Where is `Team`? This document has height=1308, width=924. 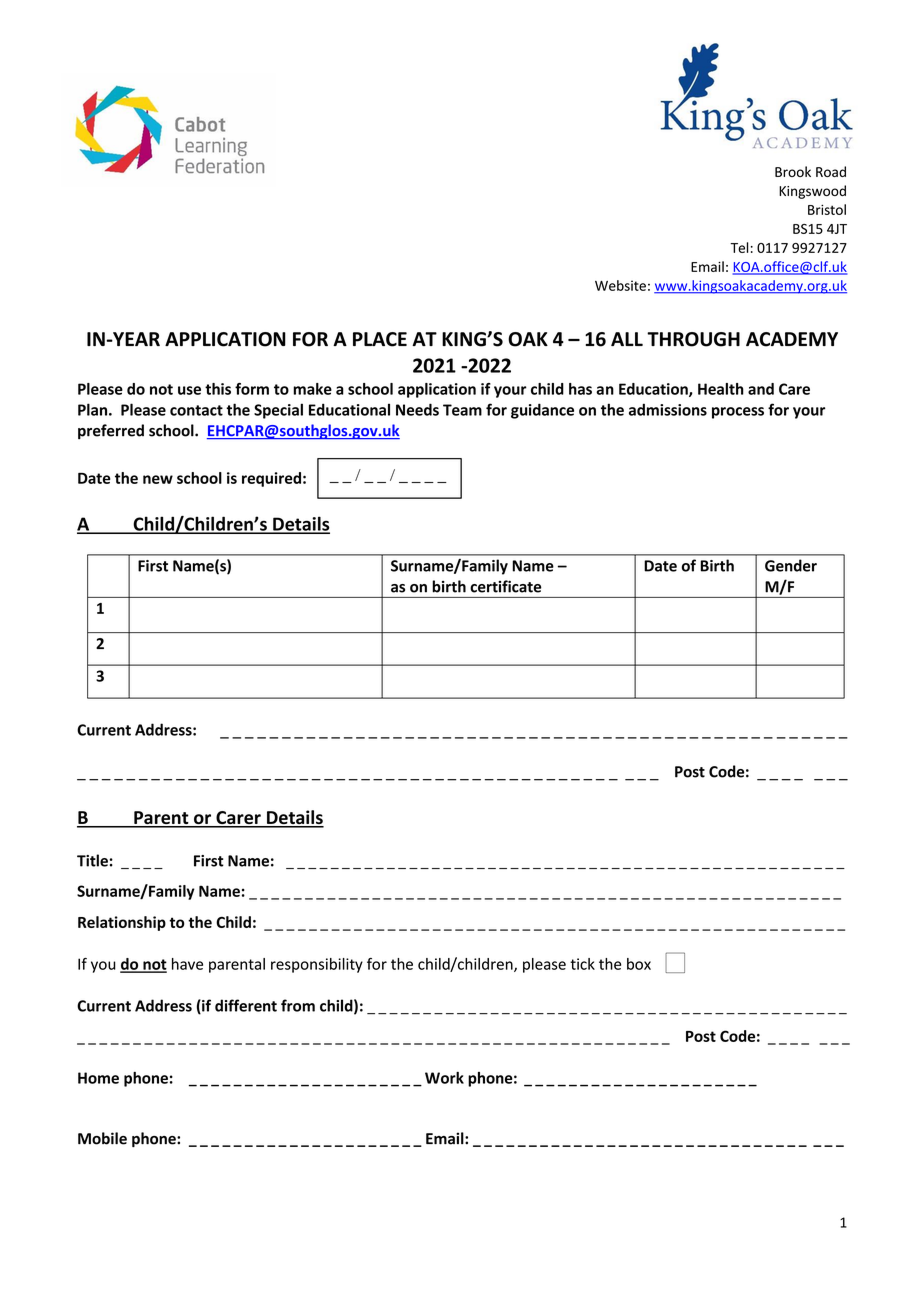 Team is located at coordinates (462, 410).
